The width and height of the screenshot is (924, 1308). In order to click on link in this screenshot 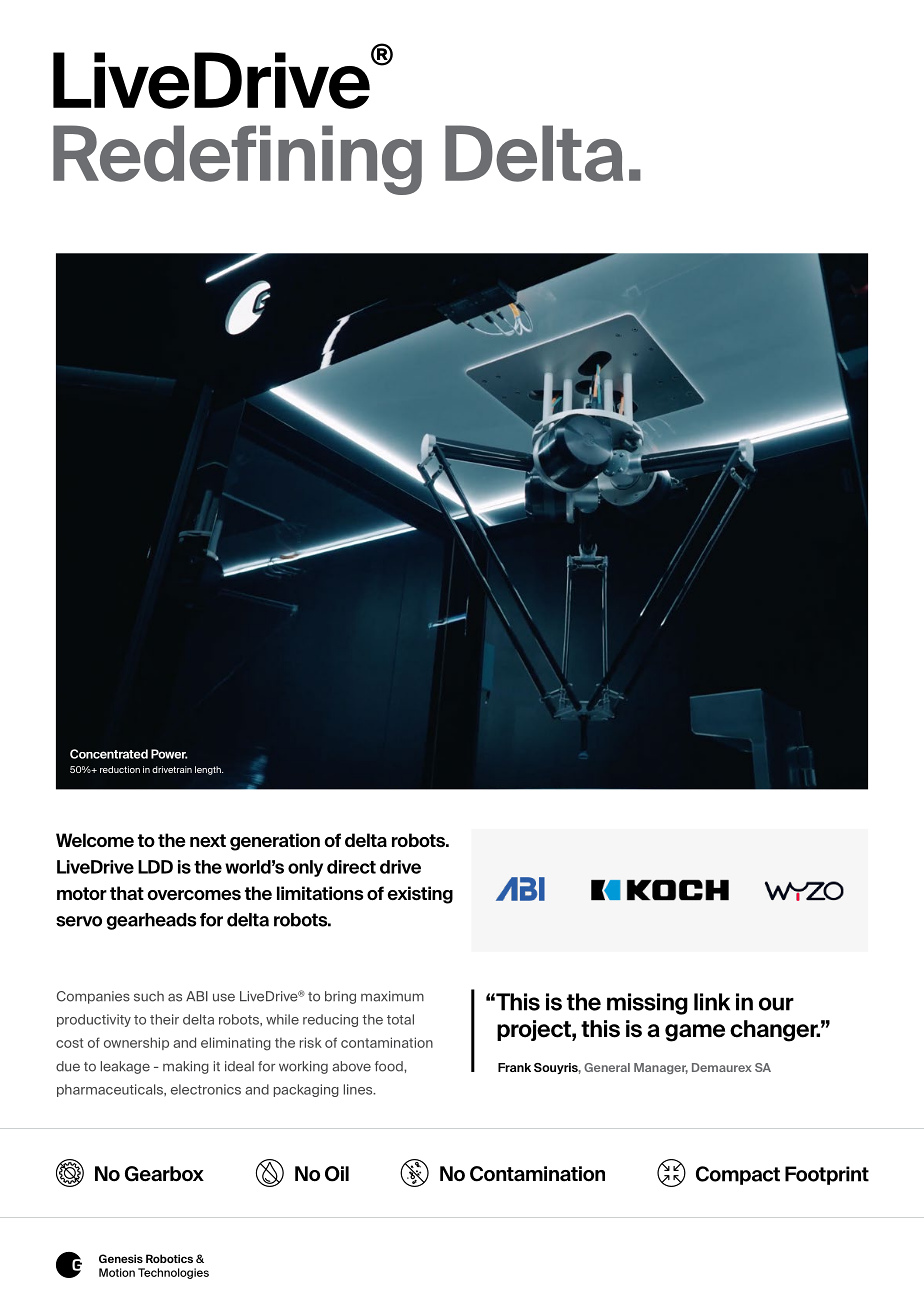, I will do `click(712, 1002)`.
